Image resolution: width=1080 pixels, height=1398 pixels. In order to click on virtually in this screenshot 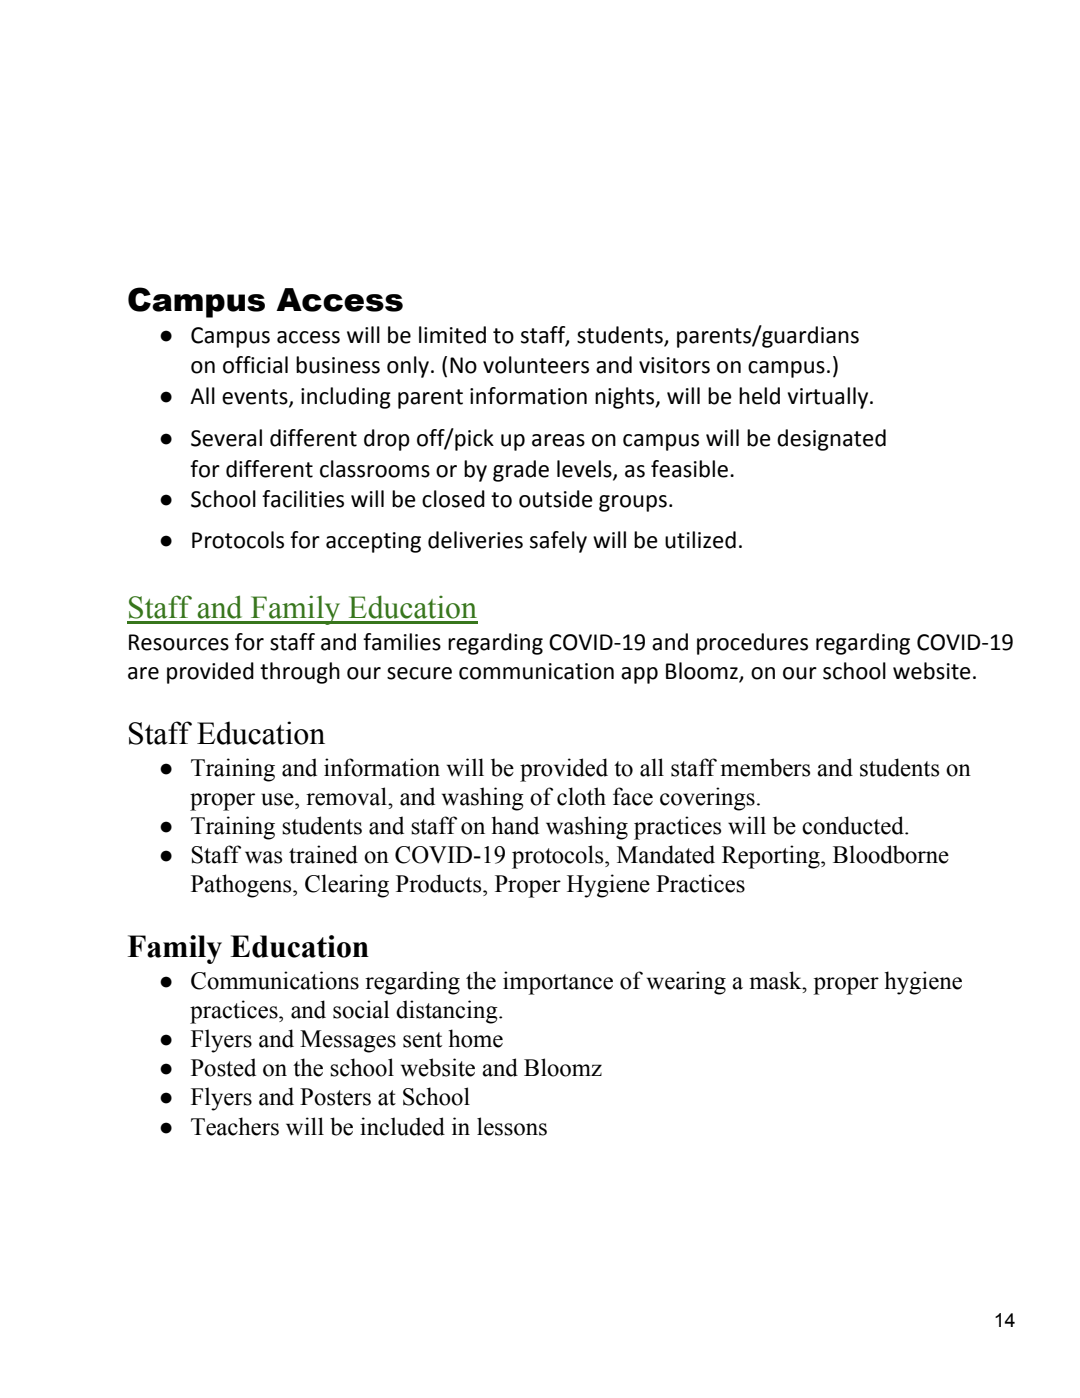, I will do `click(829, 398)`.
